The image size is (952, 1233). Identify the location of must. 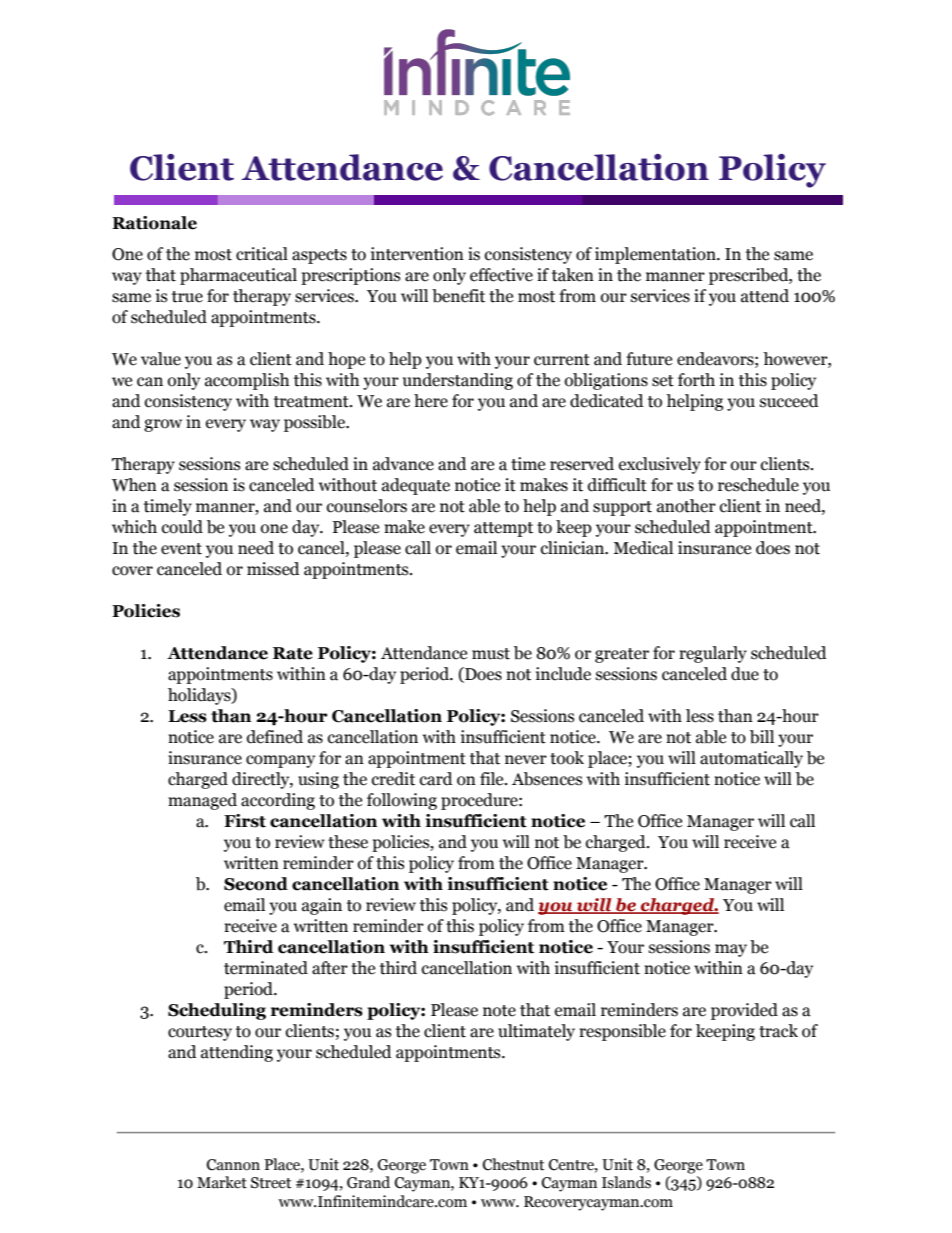
(491, 654).
